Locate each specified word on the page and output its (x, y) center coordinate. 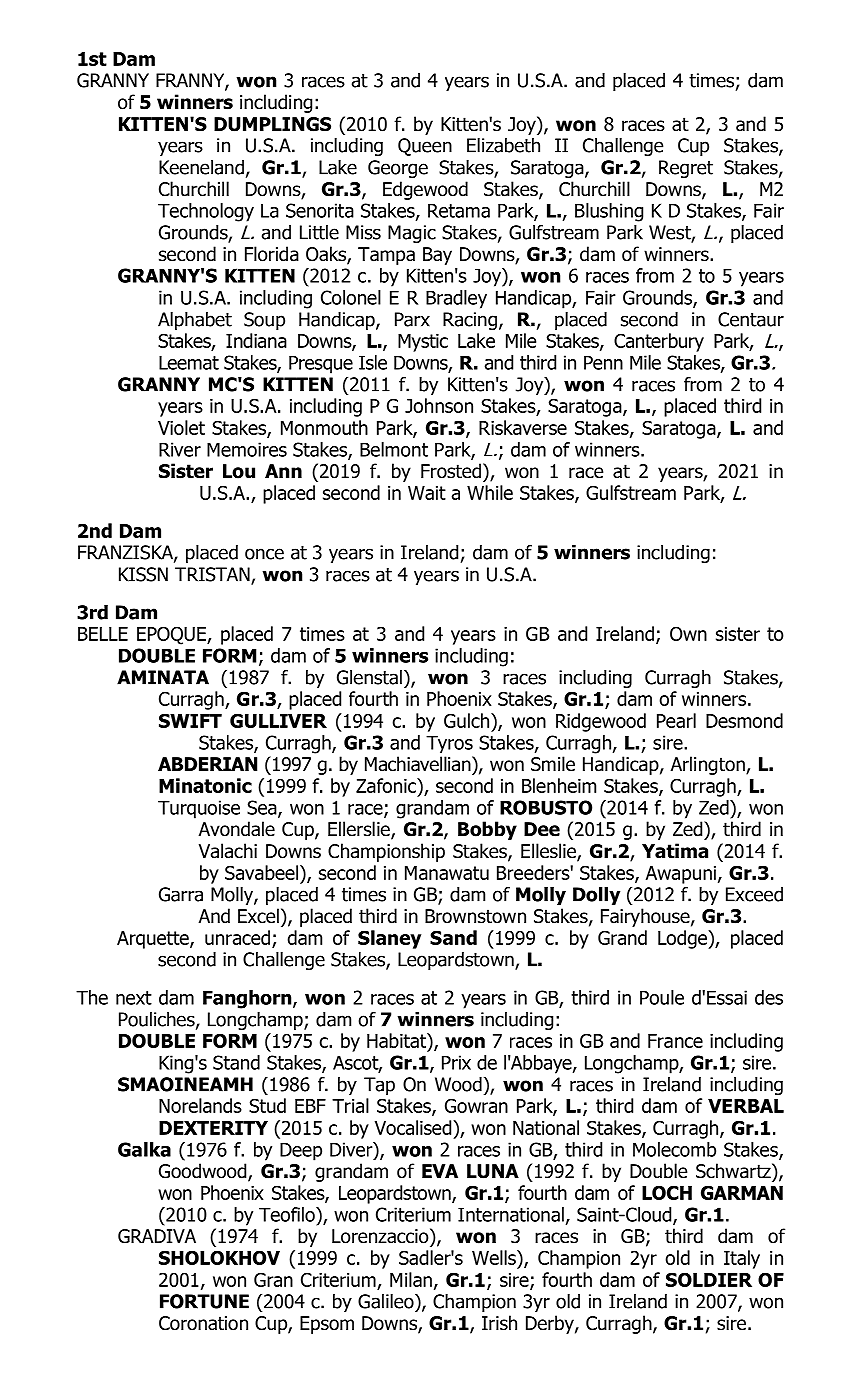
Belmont (394, 449)
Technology (206, 212)
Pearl (676, 720)
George (398, 169)
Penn (603, 362)
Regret (686, 169)
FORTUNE (204, 1301)
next (134, 998)
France (675, 1041)
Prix (456, 1062)
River (180, 449)
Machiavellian (419, 764)
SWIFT (190, 720)
